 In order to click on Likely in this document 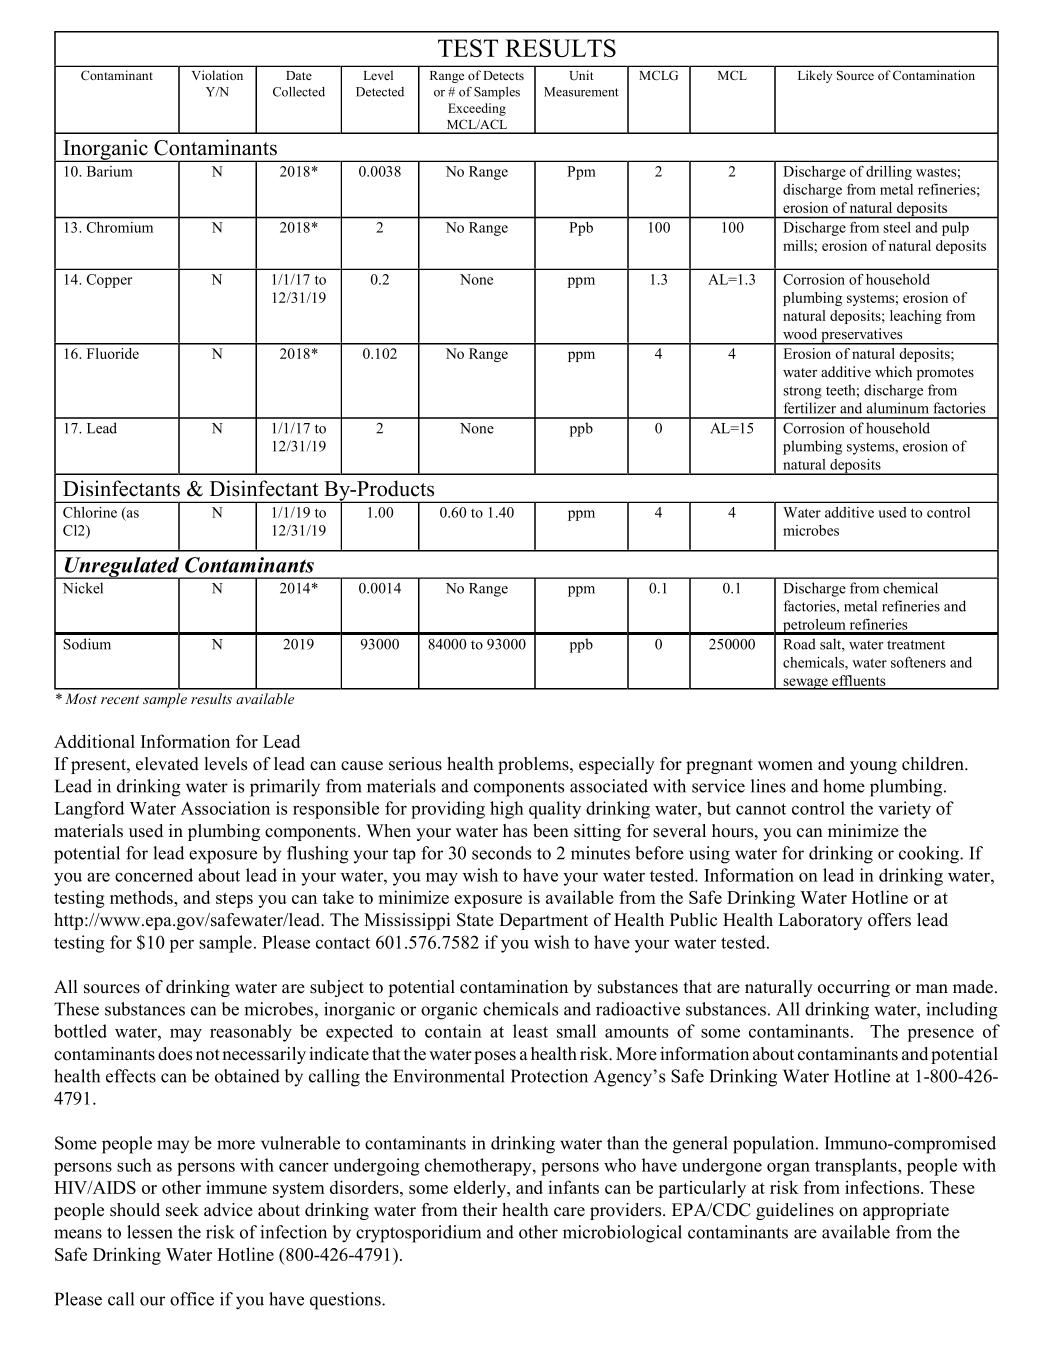, I will do `click(815, 76)`.
